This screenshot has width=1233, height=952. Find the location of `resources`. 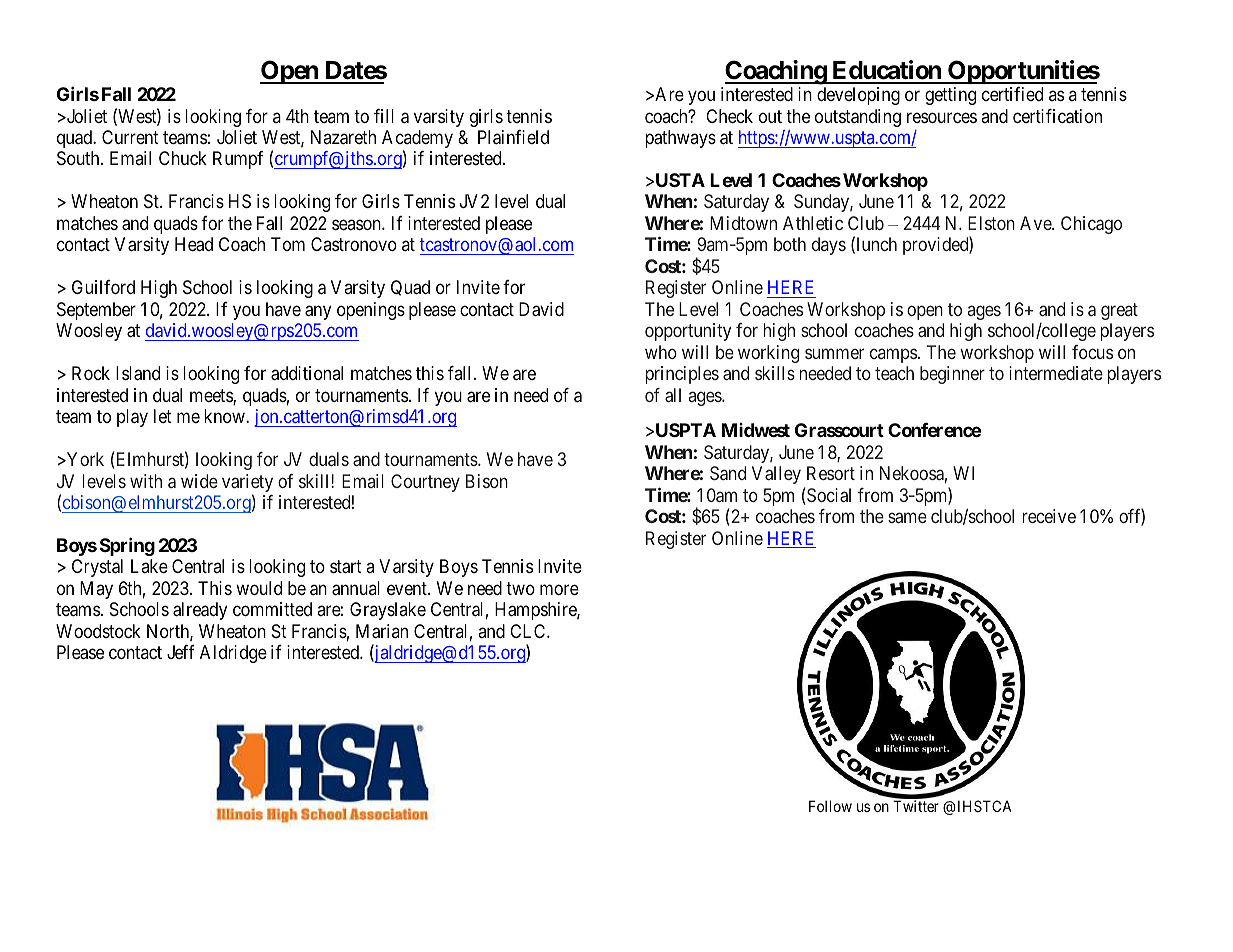

resources is located at coordinates (942, 117).
